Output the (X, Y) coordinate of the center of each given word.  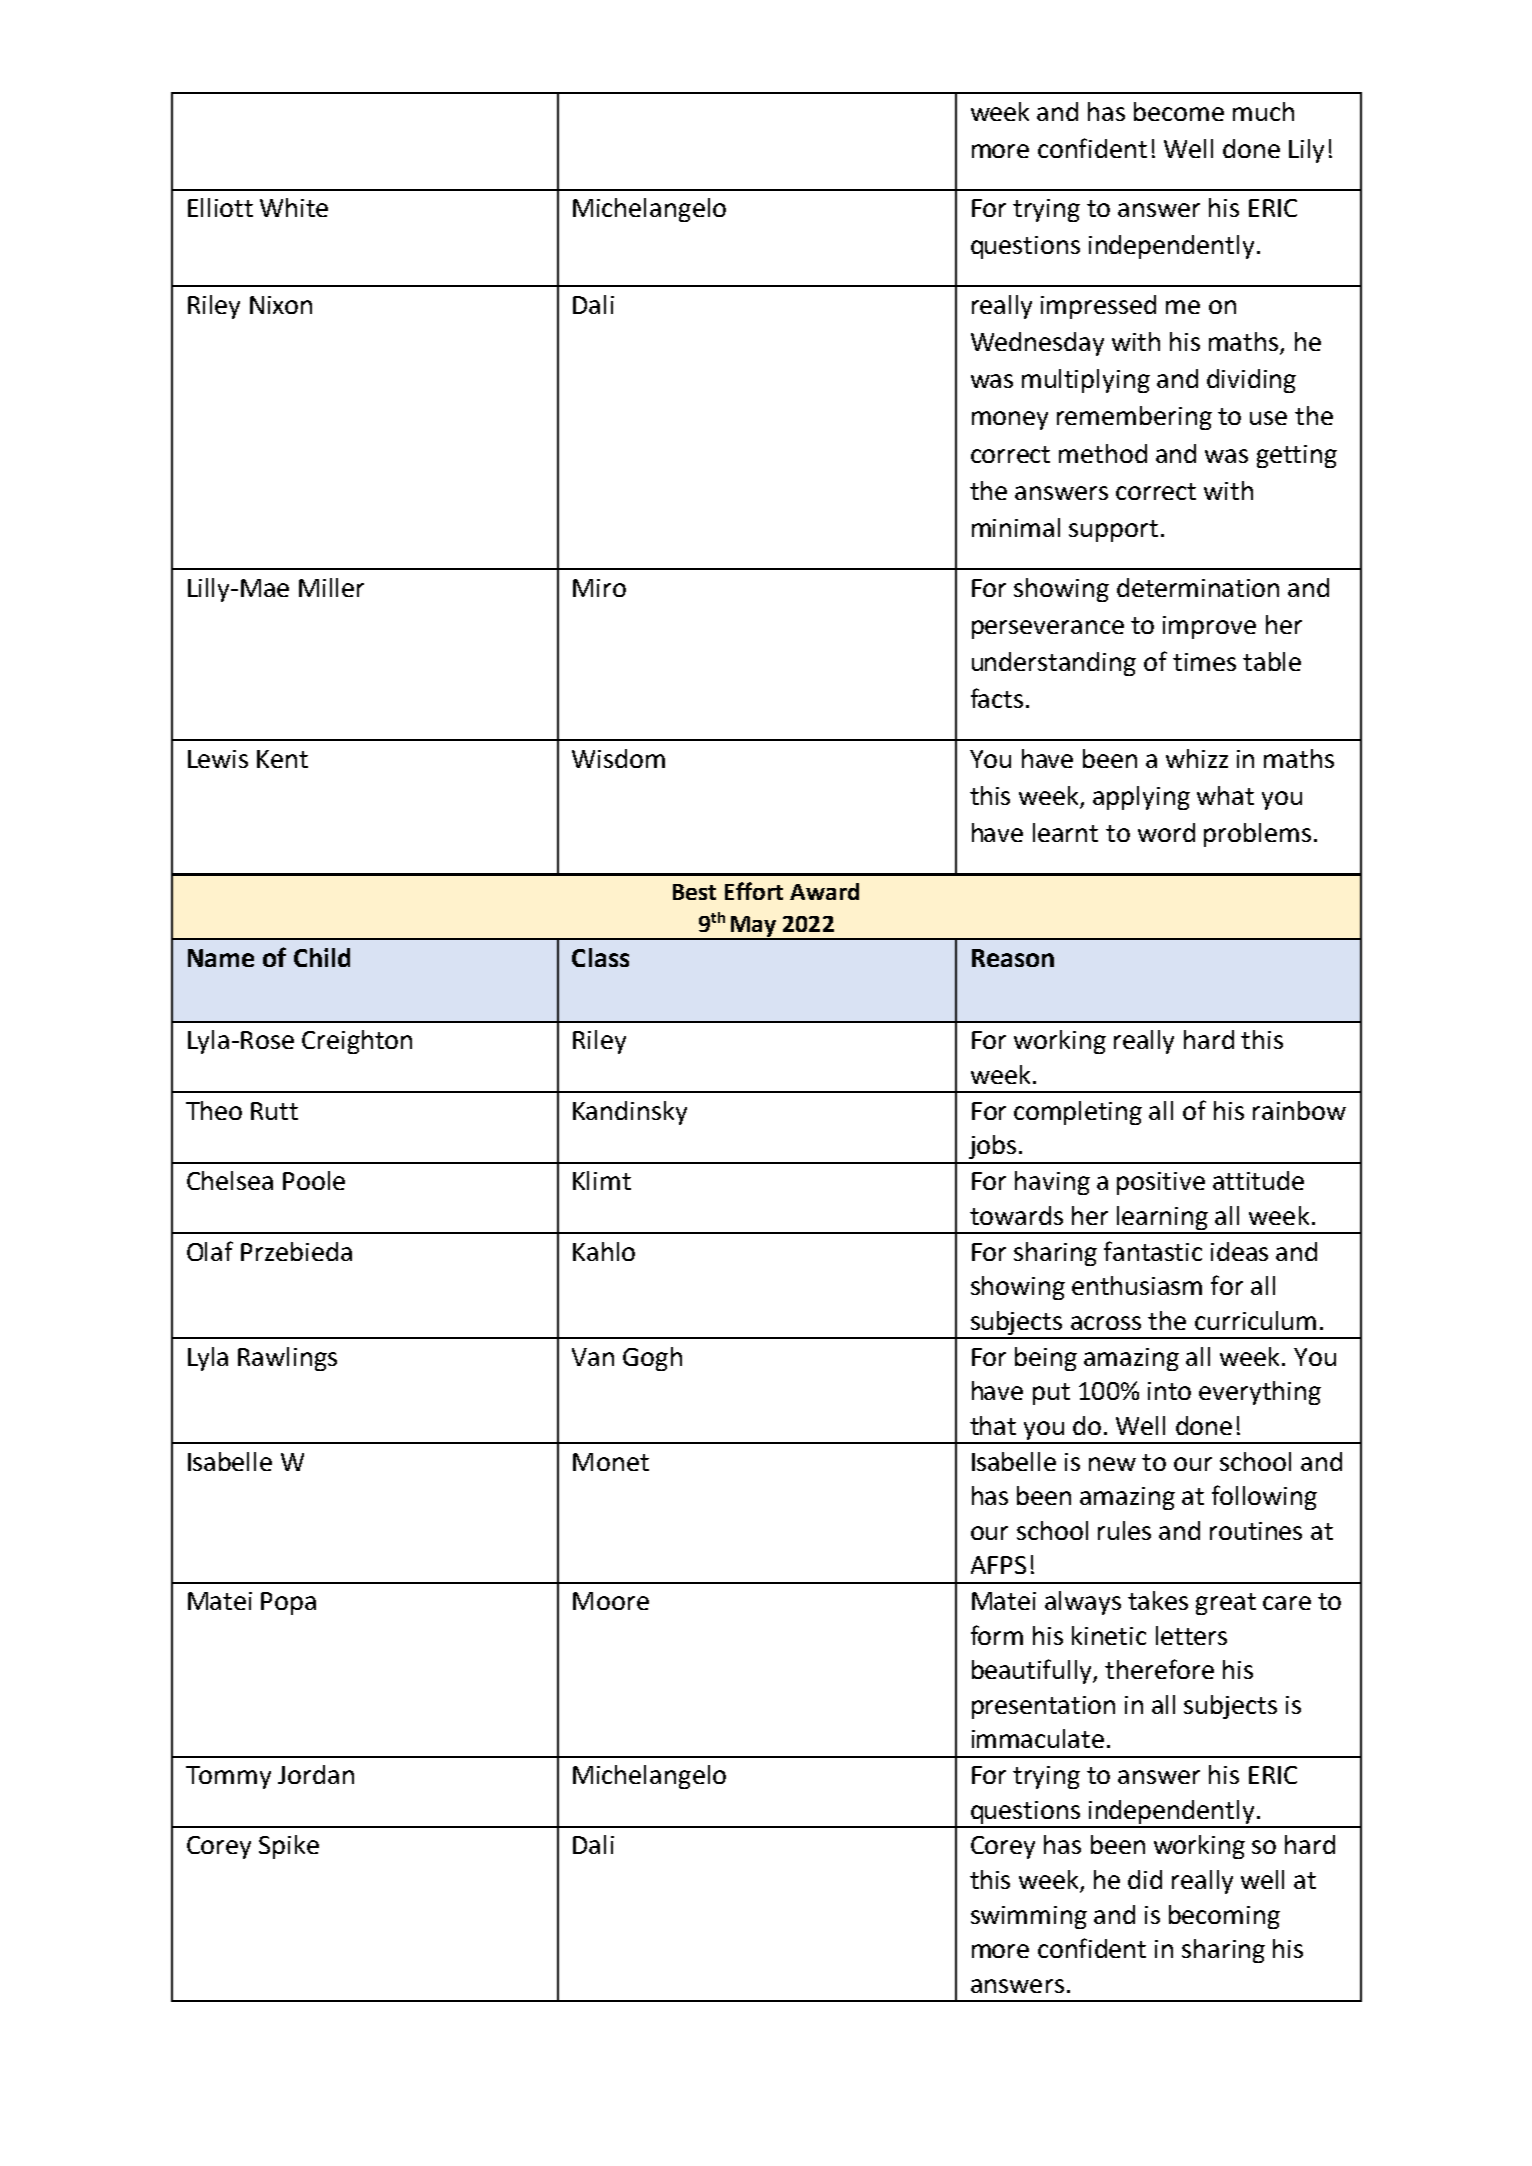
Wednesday (1037, 344)
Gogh (652, 1359)
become (1179, 111)
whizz (1197, 758)
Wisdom (618, 758)
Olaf (210, 1251)
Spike (289, 1847)
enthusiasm (1137, 1285)
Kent (282, 759)
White (294, 207)
